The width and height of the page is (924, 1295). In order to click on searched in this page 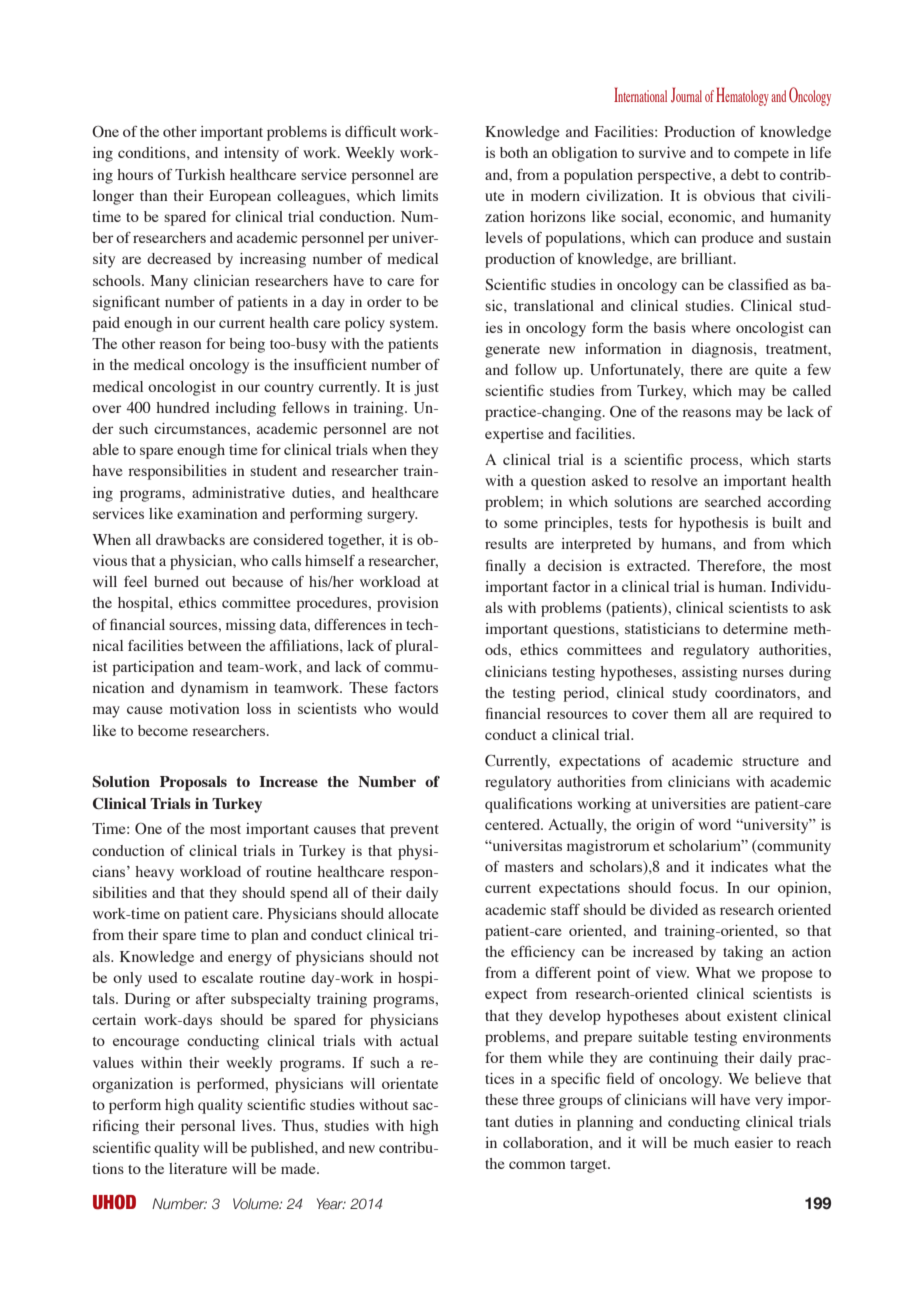, I will do `click(733, 501)`.
